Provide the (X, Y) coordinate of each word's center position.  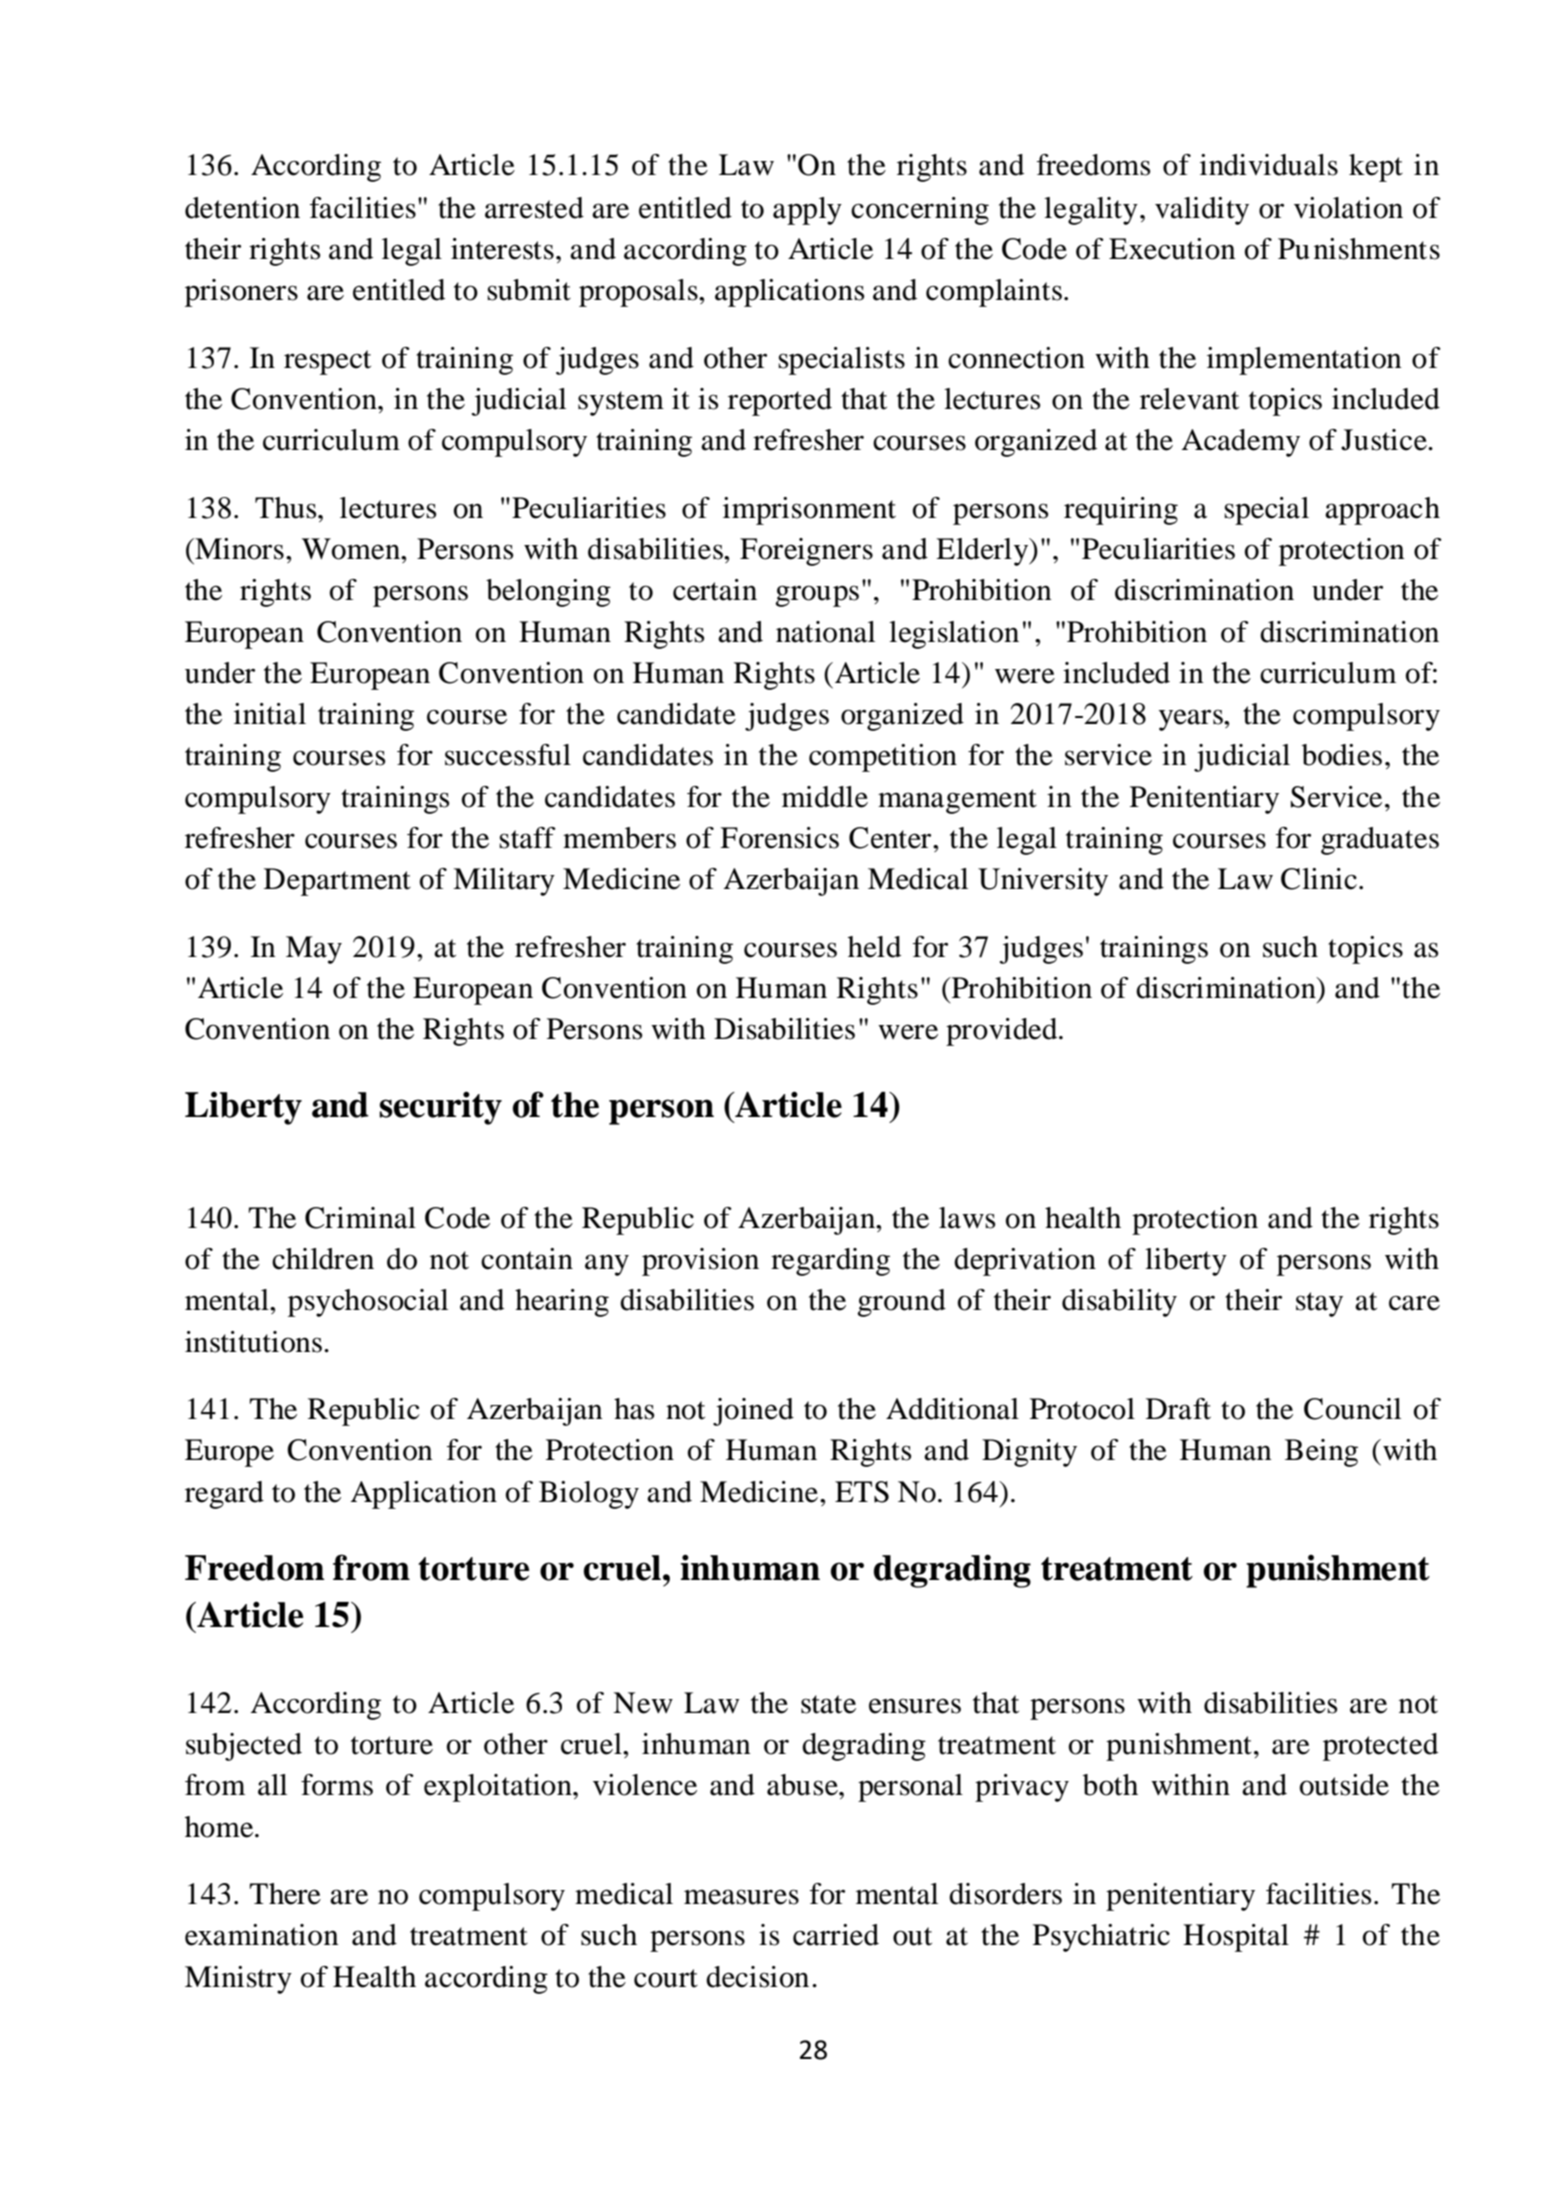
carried (836, 1935)
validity (1202, 211)
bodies (1342, 755)
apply (807, 211)
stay (1319, 1304)
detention (242, 208)
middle (825, 797)
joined (753, 1412)
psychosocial (368, 1303)
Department (337, 882)
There (285, 1894)
